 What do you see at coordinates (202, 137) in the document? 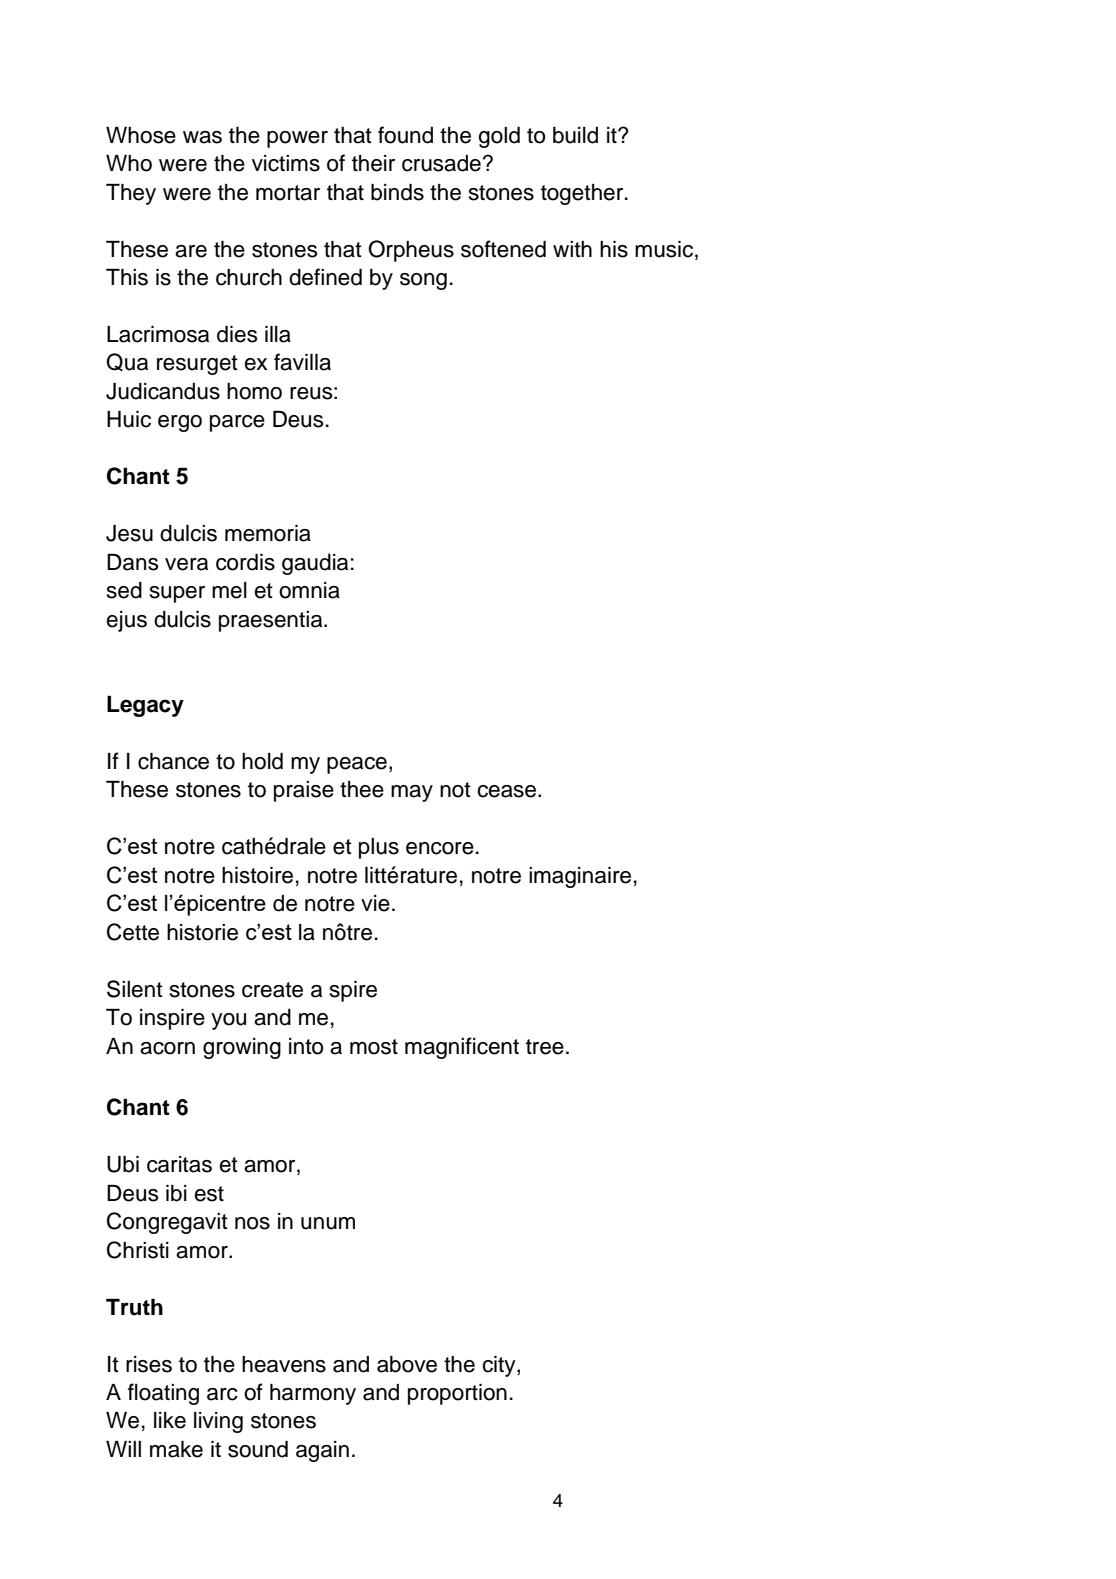
I see `was` at bounding box center [202, 137].
